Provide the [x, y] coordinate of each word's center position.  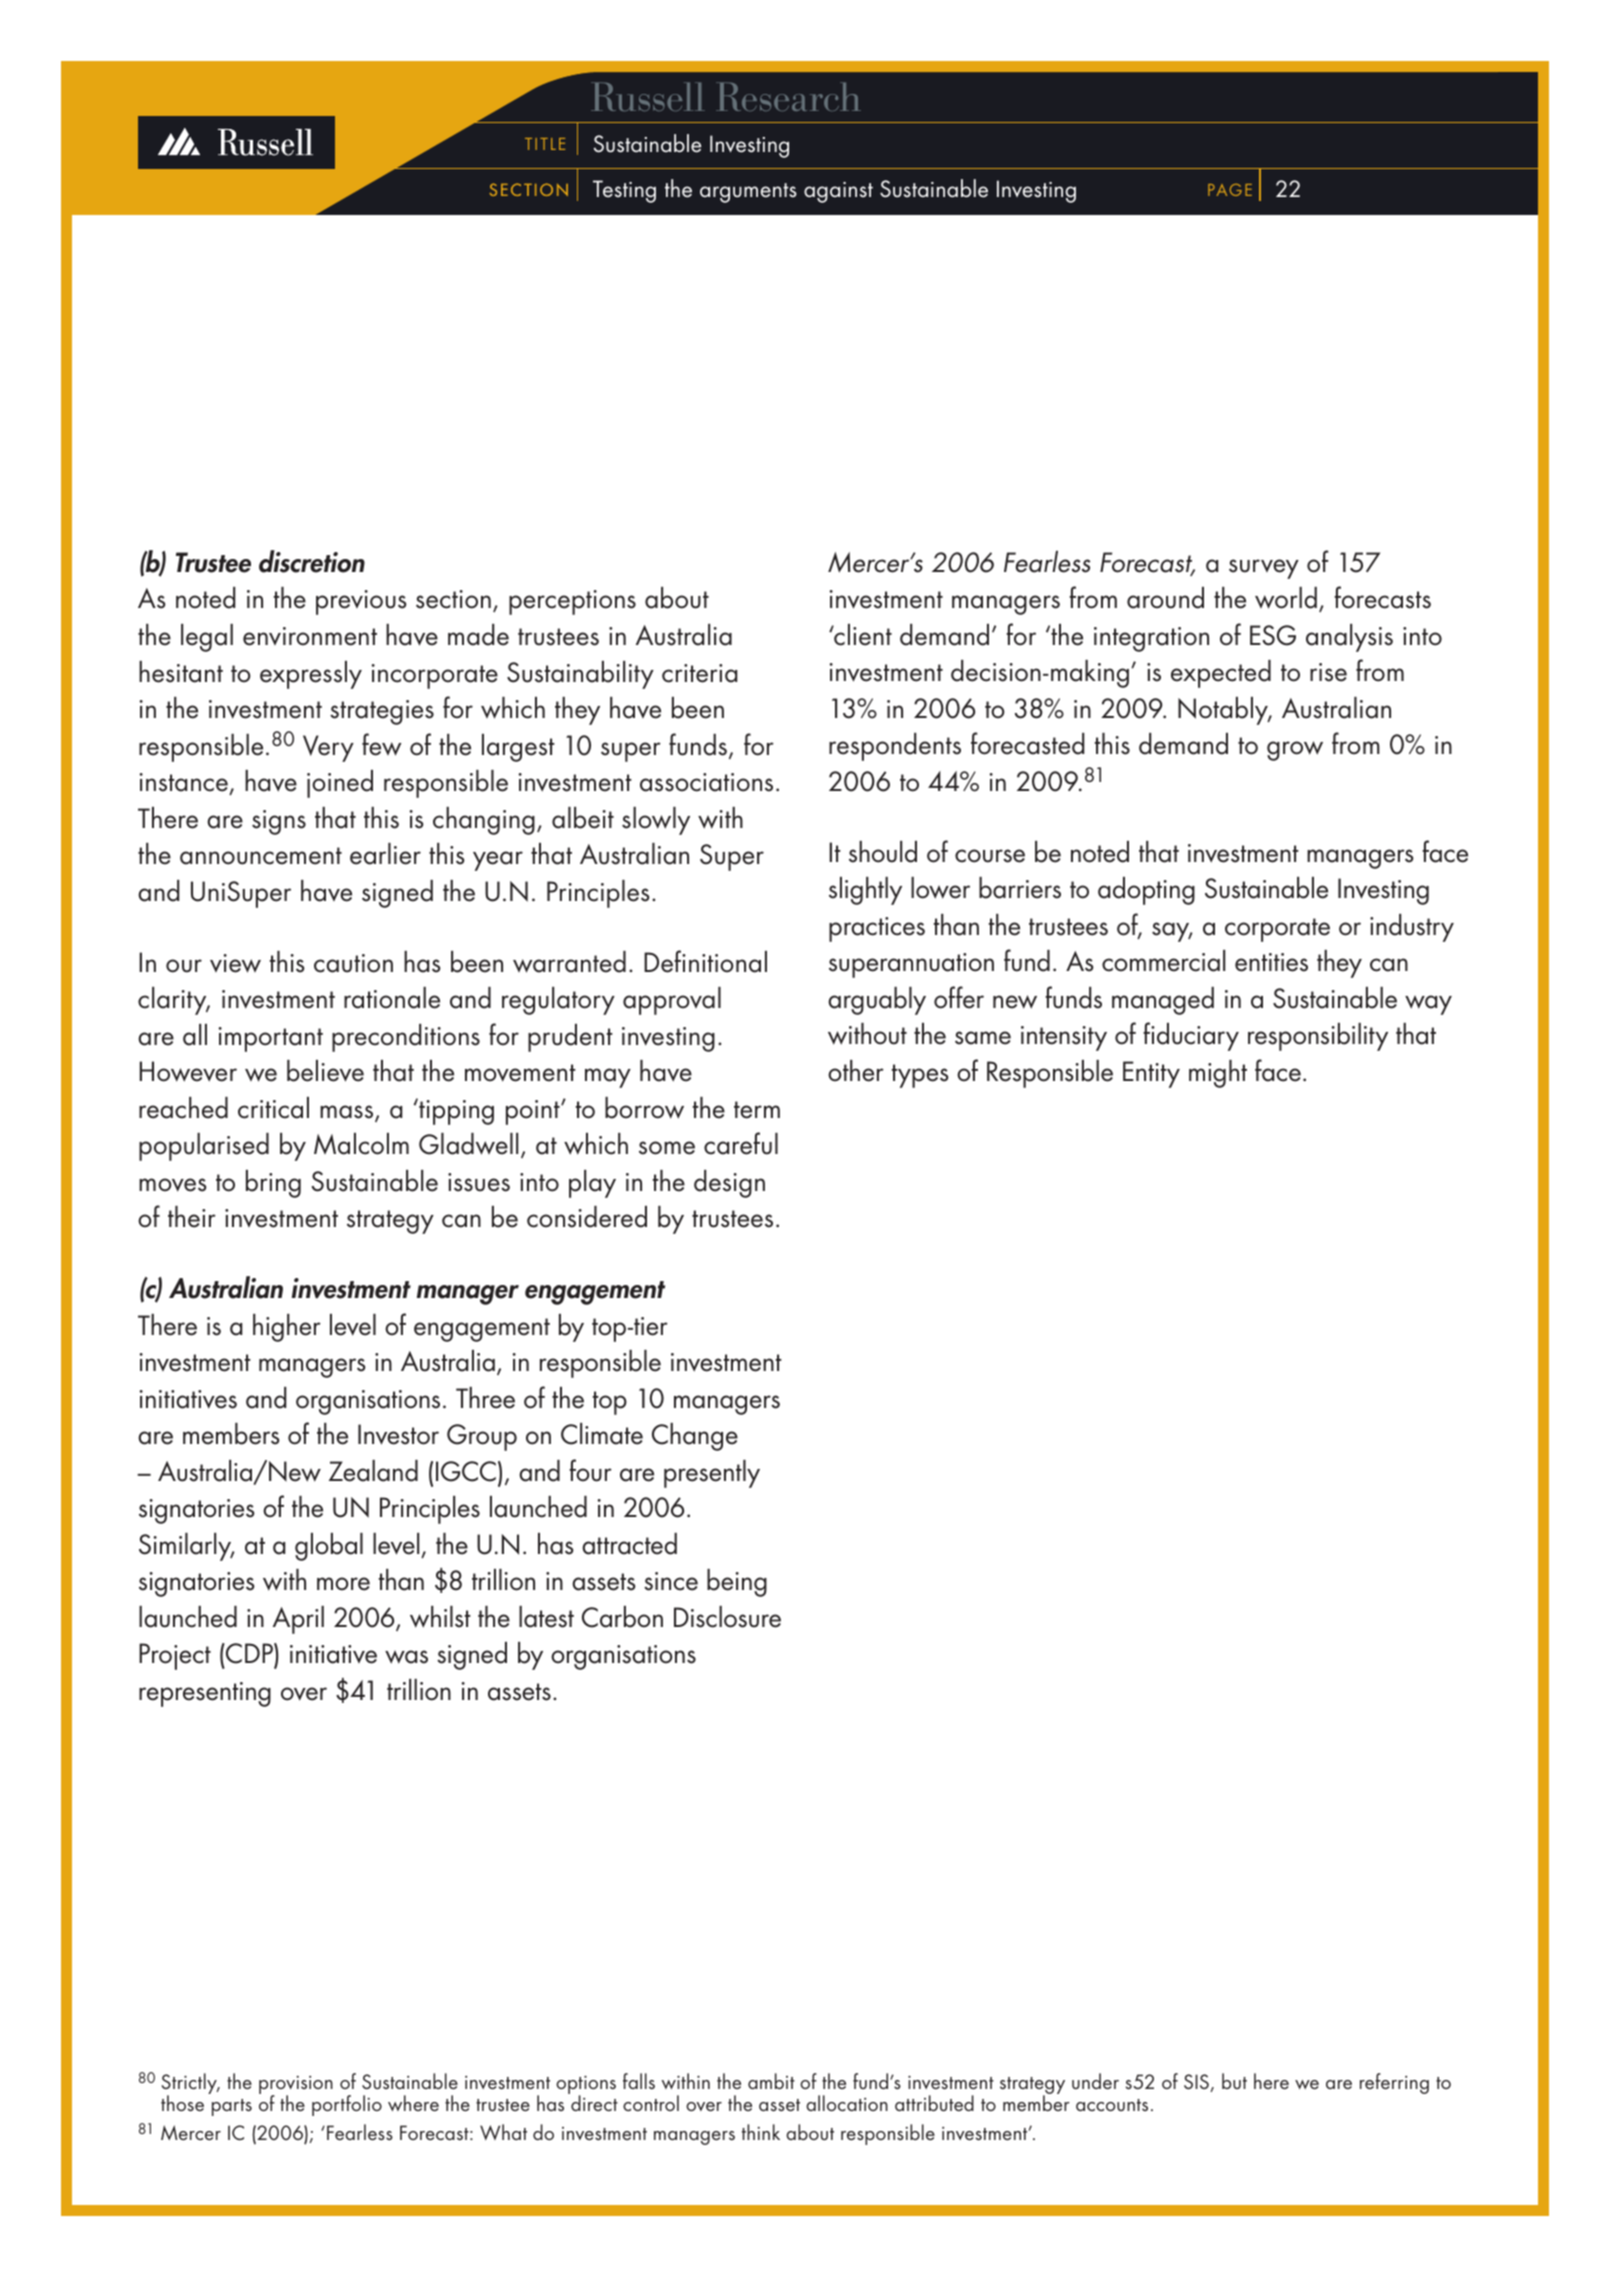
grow [1295, 751]
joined [340, 784]
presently [712, 1474]
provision [296, 2086]
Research [788, 96]
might [1218, 1074]
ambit [771, 2081]
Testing [624, 191]
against [838, 192]
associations [706, 782]
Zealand [373, 1471]
